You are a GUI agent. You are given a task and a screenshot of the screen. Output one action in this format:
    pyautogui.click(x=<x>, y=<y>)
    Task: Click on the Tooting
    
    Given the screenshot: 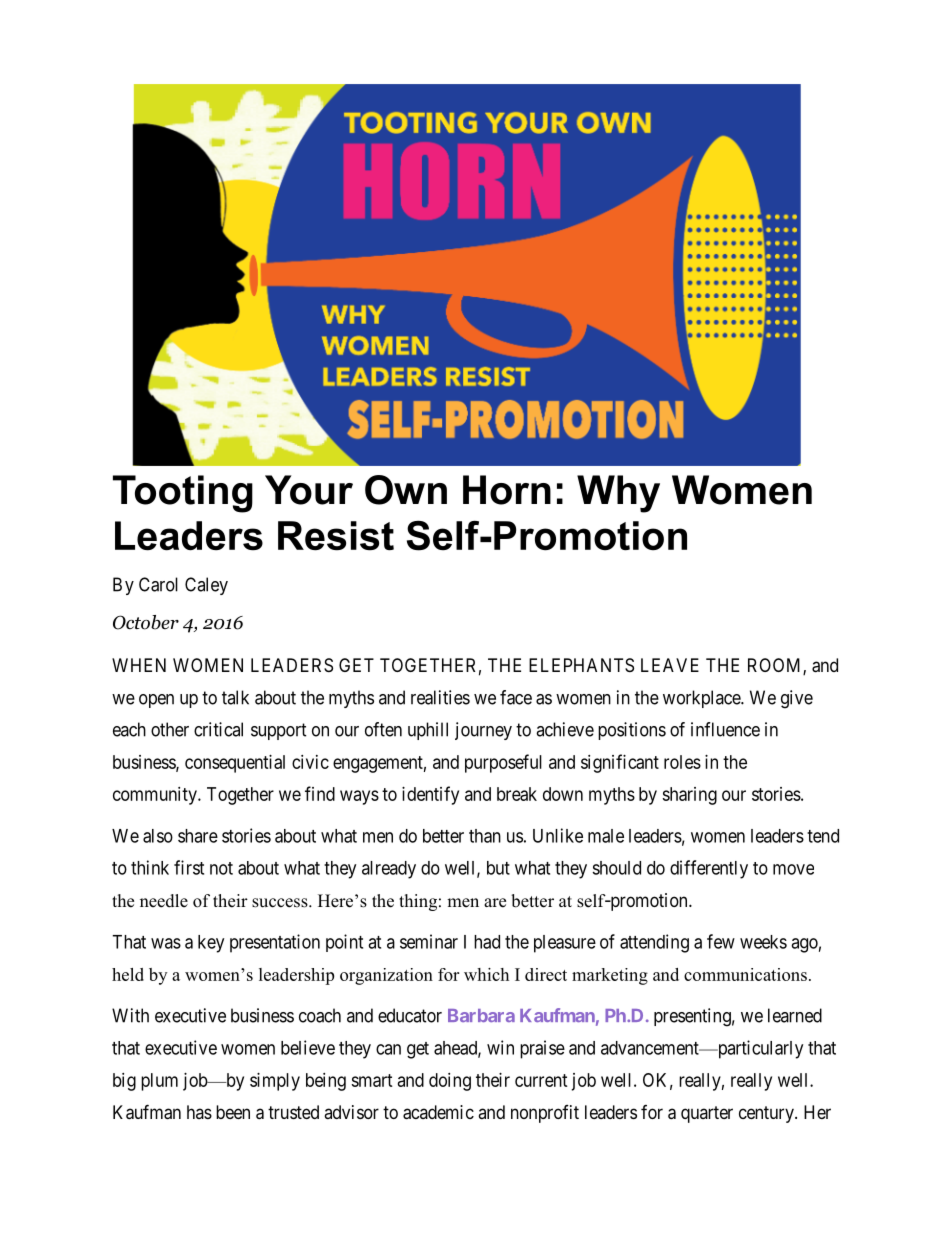 What is the action you would take?
    pyautogui.click(x=183, y=494)
